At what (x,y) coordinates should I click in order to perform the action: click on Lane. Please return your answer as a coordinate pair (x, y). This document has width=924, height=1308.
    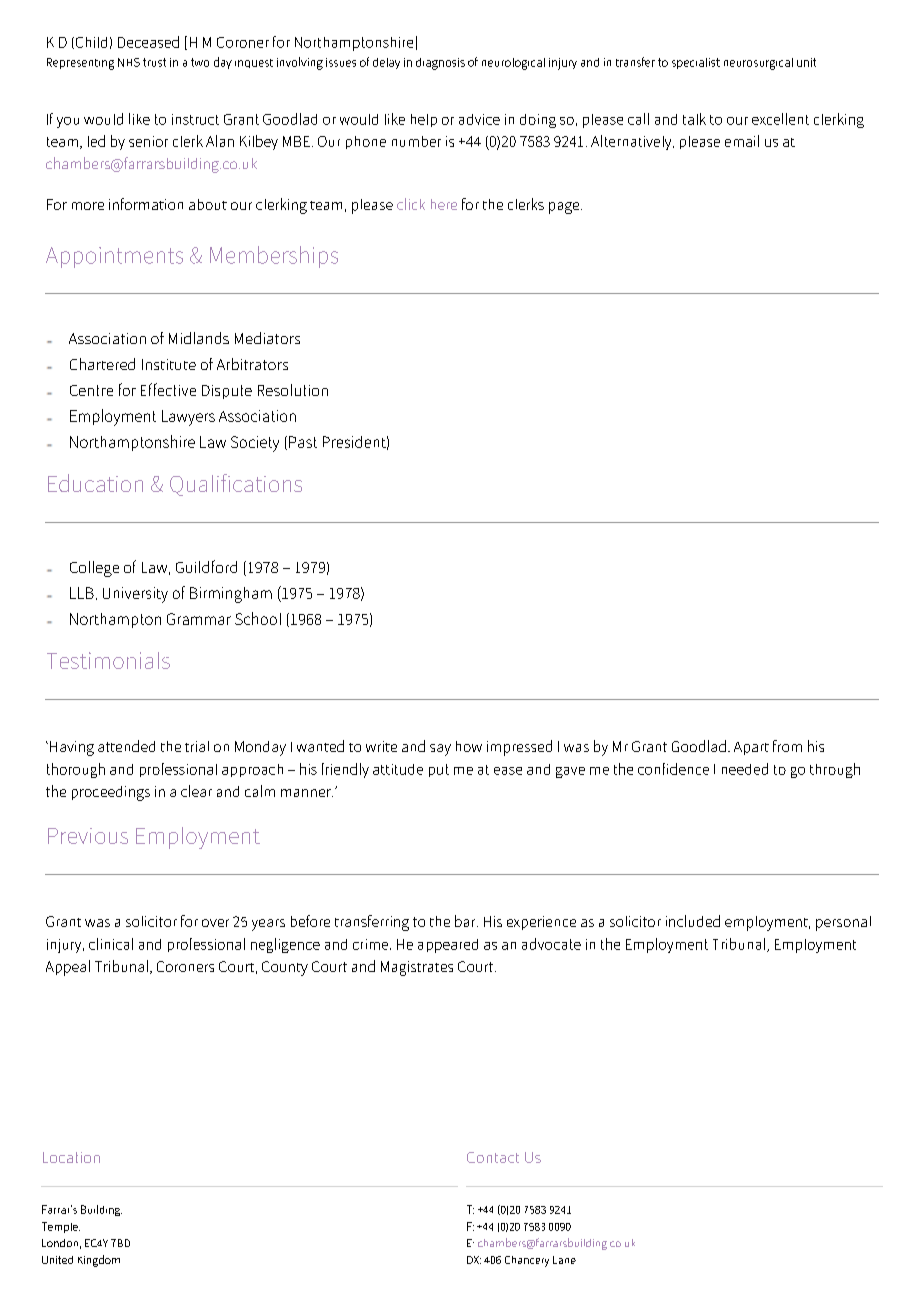
    Looking at the image, I should click on (564, 1260).
